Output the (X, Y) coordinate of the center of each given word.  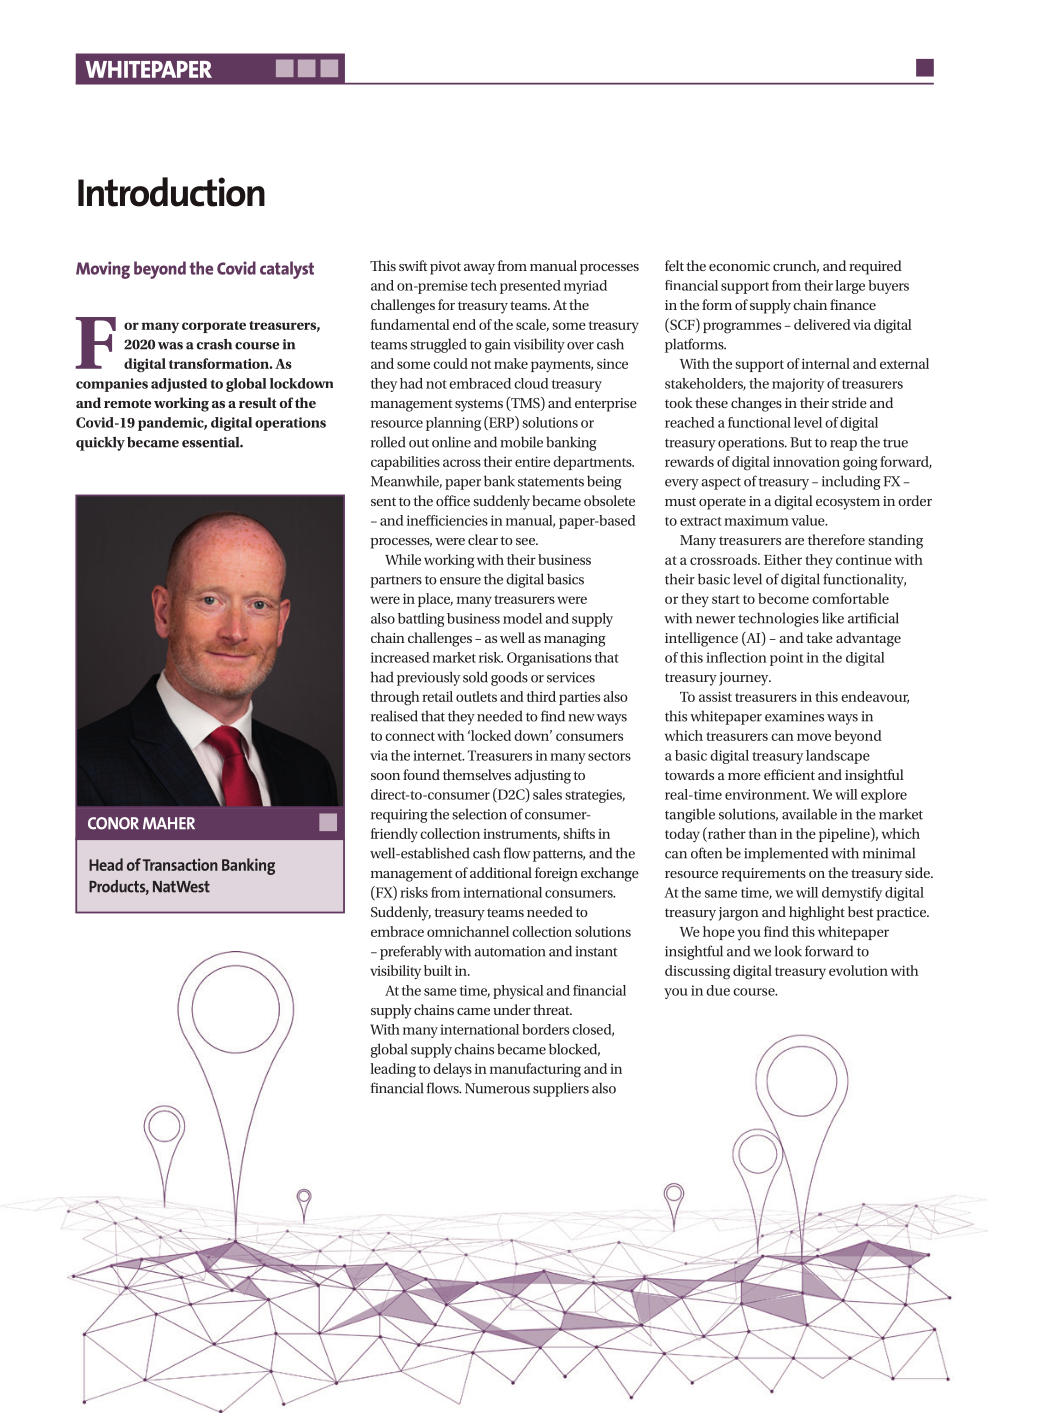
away (479, 269)
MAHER (169, 823)
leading (393, 1070)
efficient (789, 774)
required (875, 267)
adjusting (542, 776)
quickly (100, 444)
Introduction (171, 192)
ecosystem (848, 503)
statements (551, 482)
